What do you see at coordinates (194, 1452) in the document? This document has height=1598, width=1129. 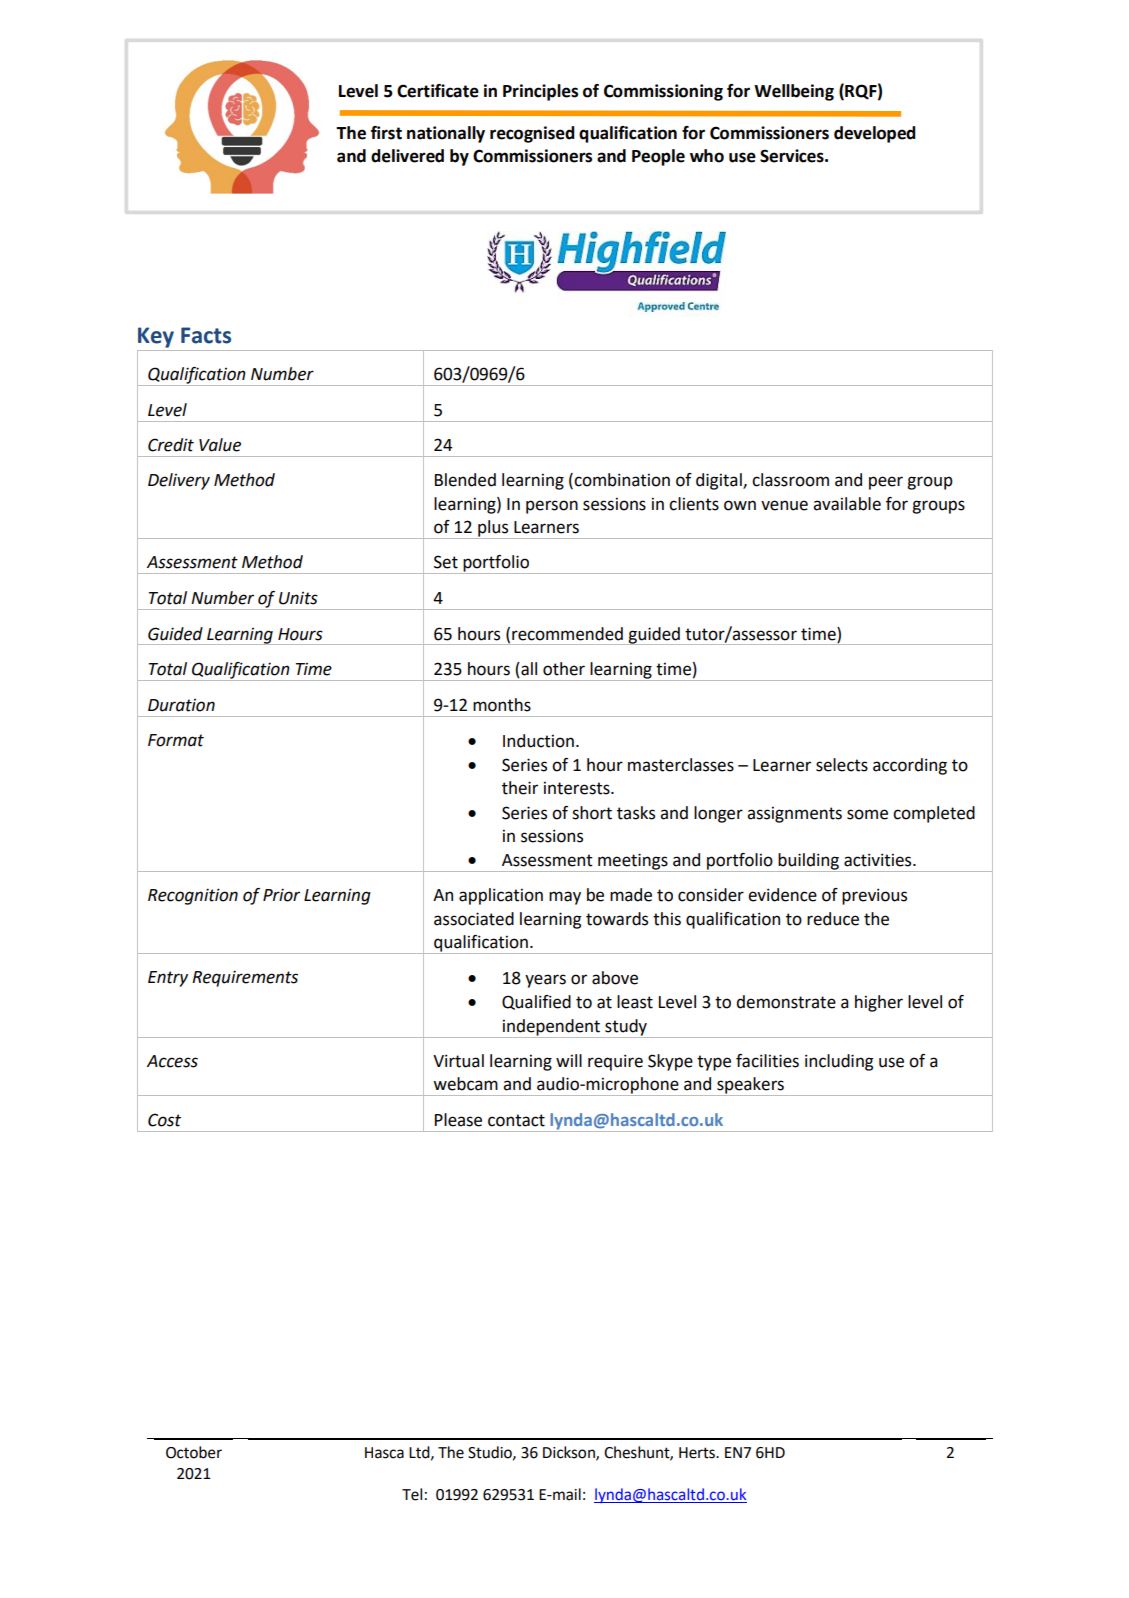 I see `October` at bounding box center [194, 1452].
